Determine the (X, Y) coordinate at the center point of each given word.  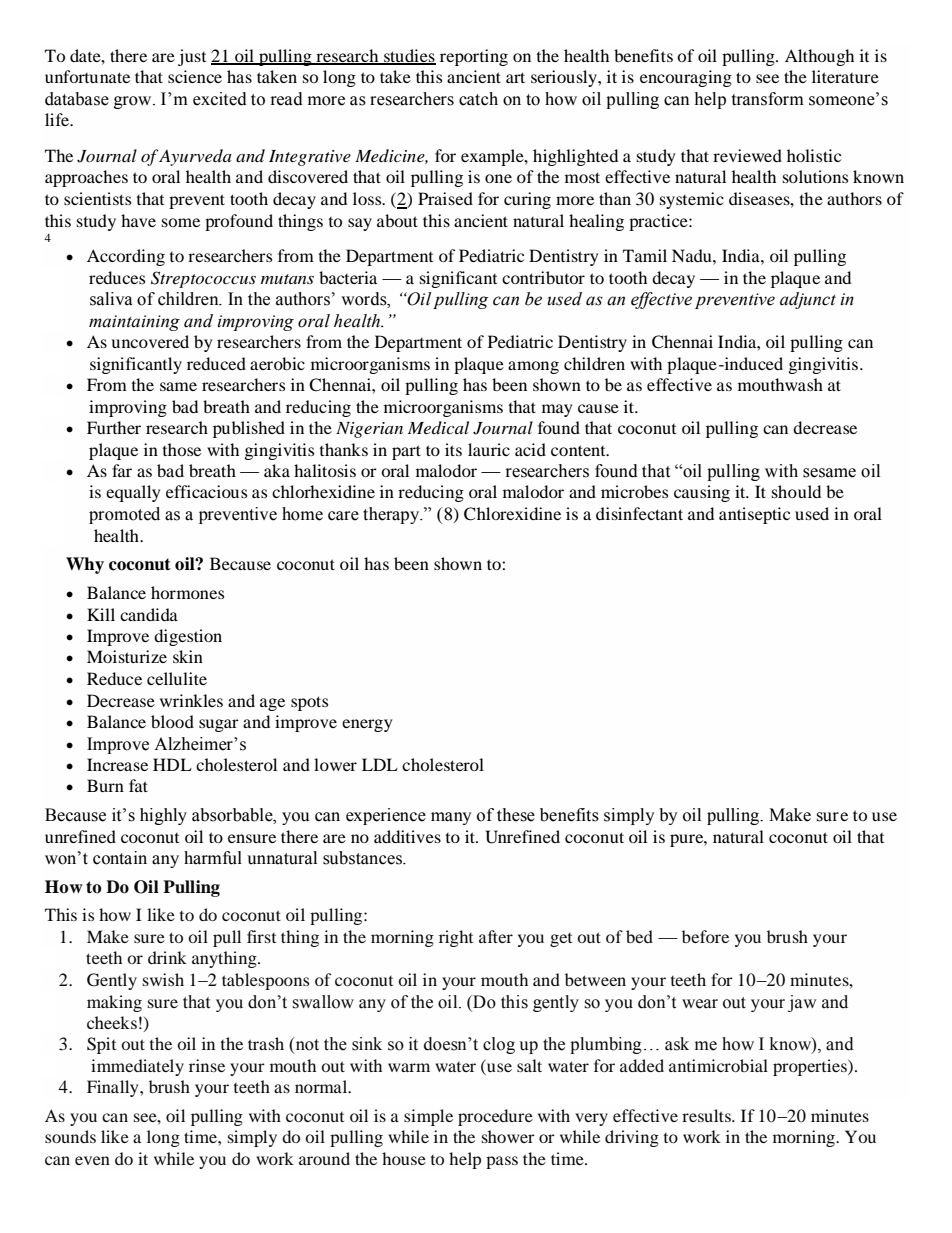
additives (407, 836)
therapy (392, 515)
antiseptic (754, 515)
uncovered (150, 341)
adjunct (808, 300)
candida (149, 614)
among (533, 367)
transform (768, 99)
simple (428, 1117)
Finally (114, 1088)
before (705, 936)
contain (120, 858)
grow (134, 102)
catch (478, 99)
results (707, 1115)
